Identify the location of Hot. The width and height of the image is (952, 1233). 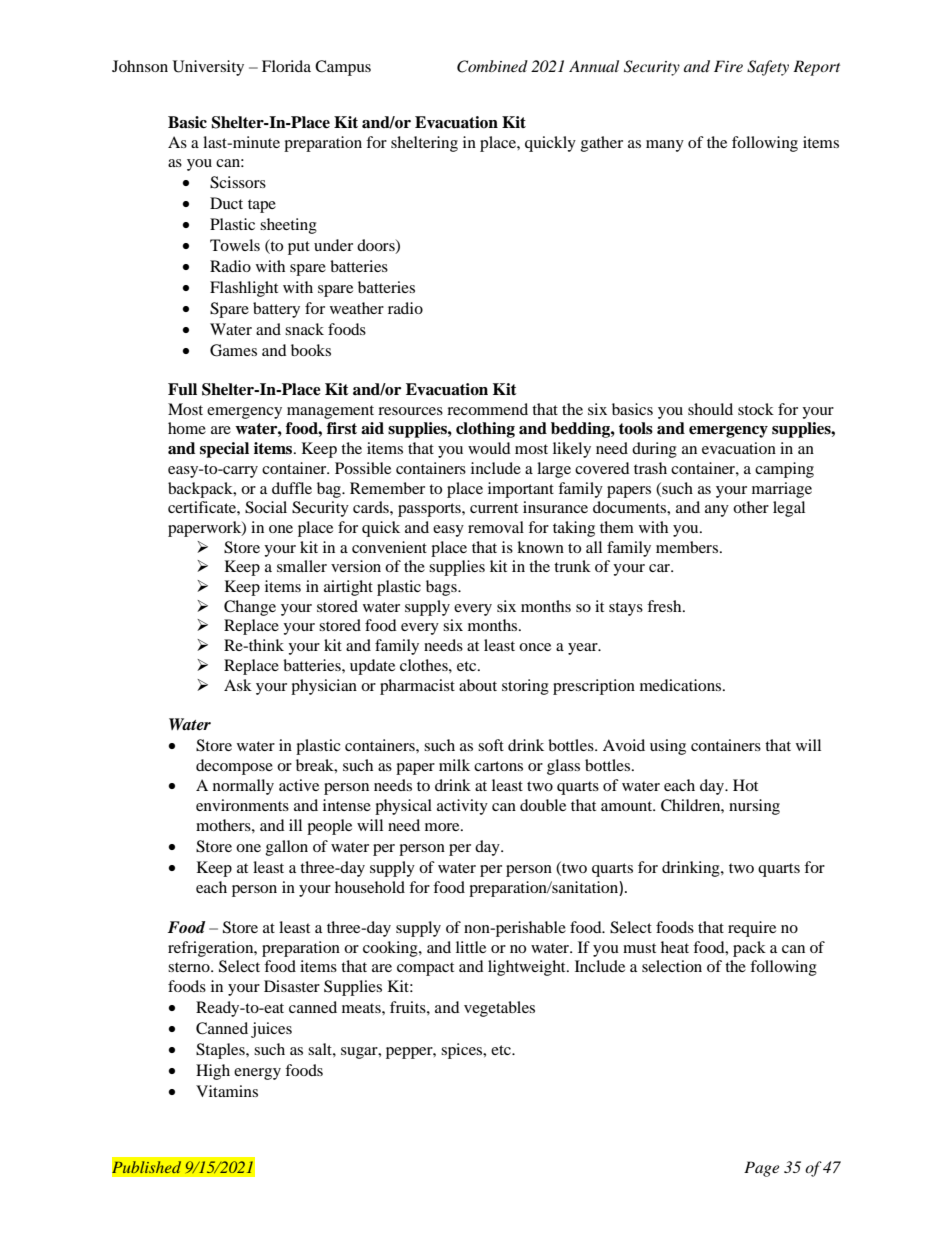
(745, 785).
